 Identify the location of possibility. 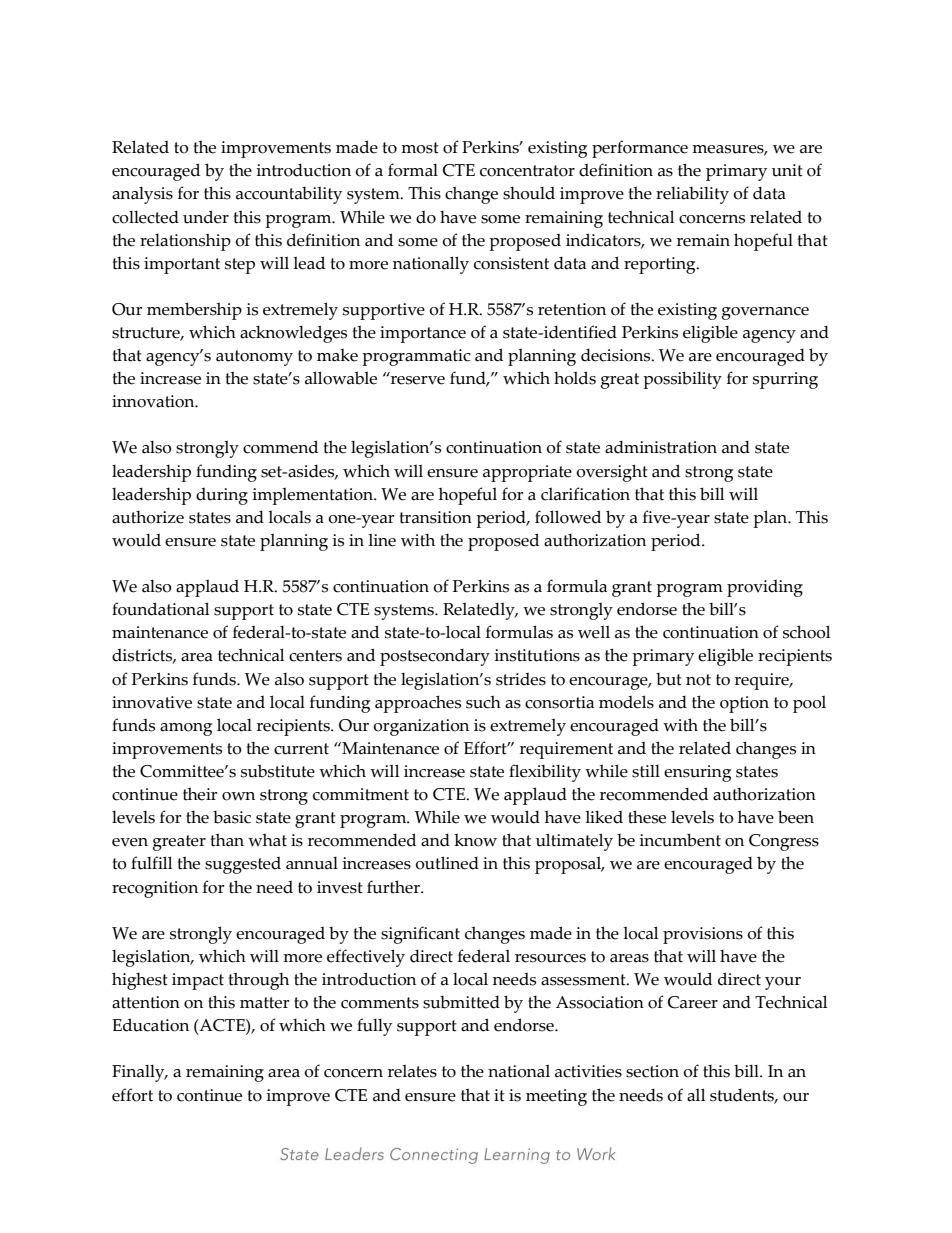
(682, 380).
